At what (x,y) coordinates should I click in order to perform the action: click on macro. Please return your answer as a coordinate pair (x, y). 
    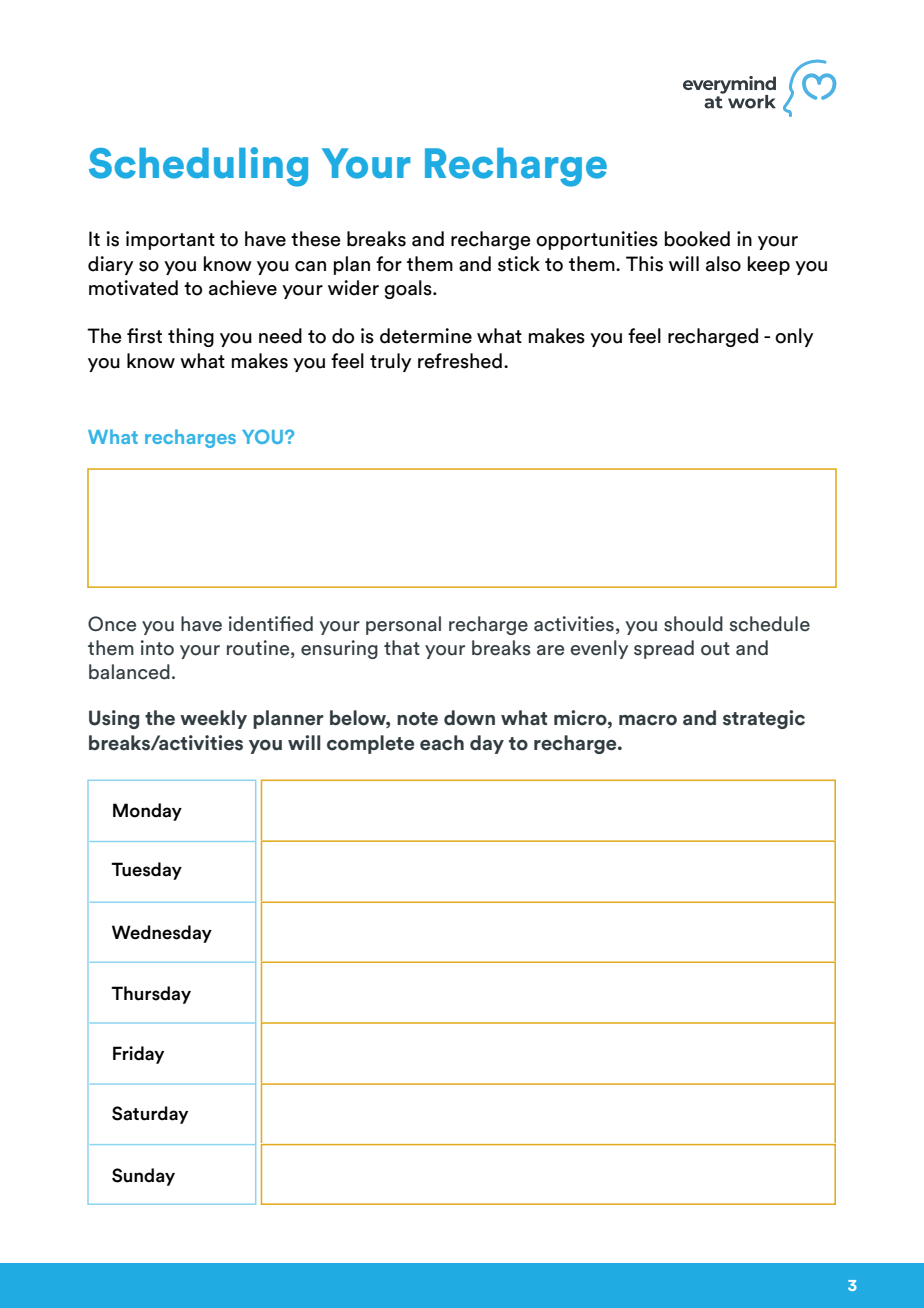
    Looking at the image, I should click on (648, 720).
